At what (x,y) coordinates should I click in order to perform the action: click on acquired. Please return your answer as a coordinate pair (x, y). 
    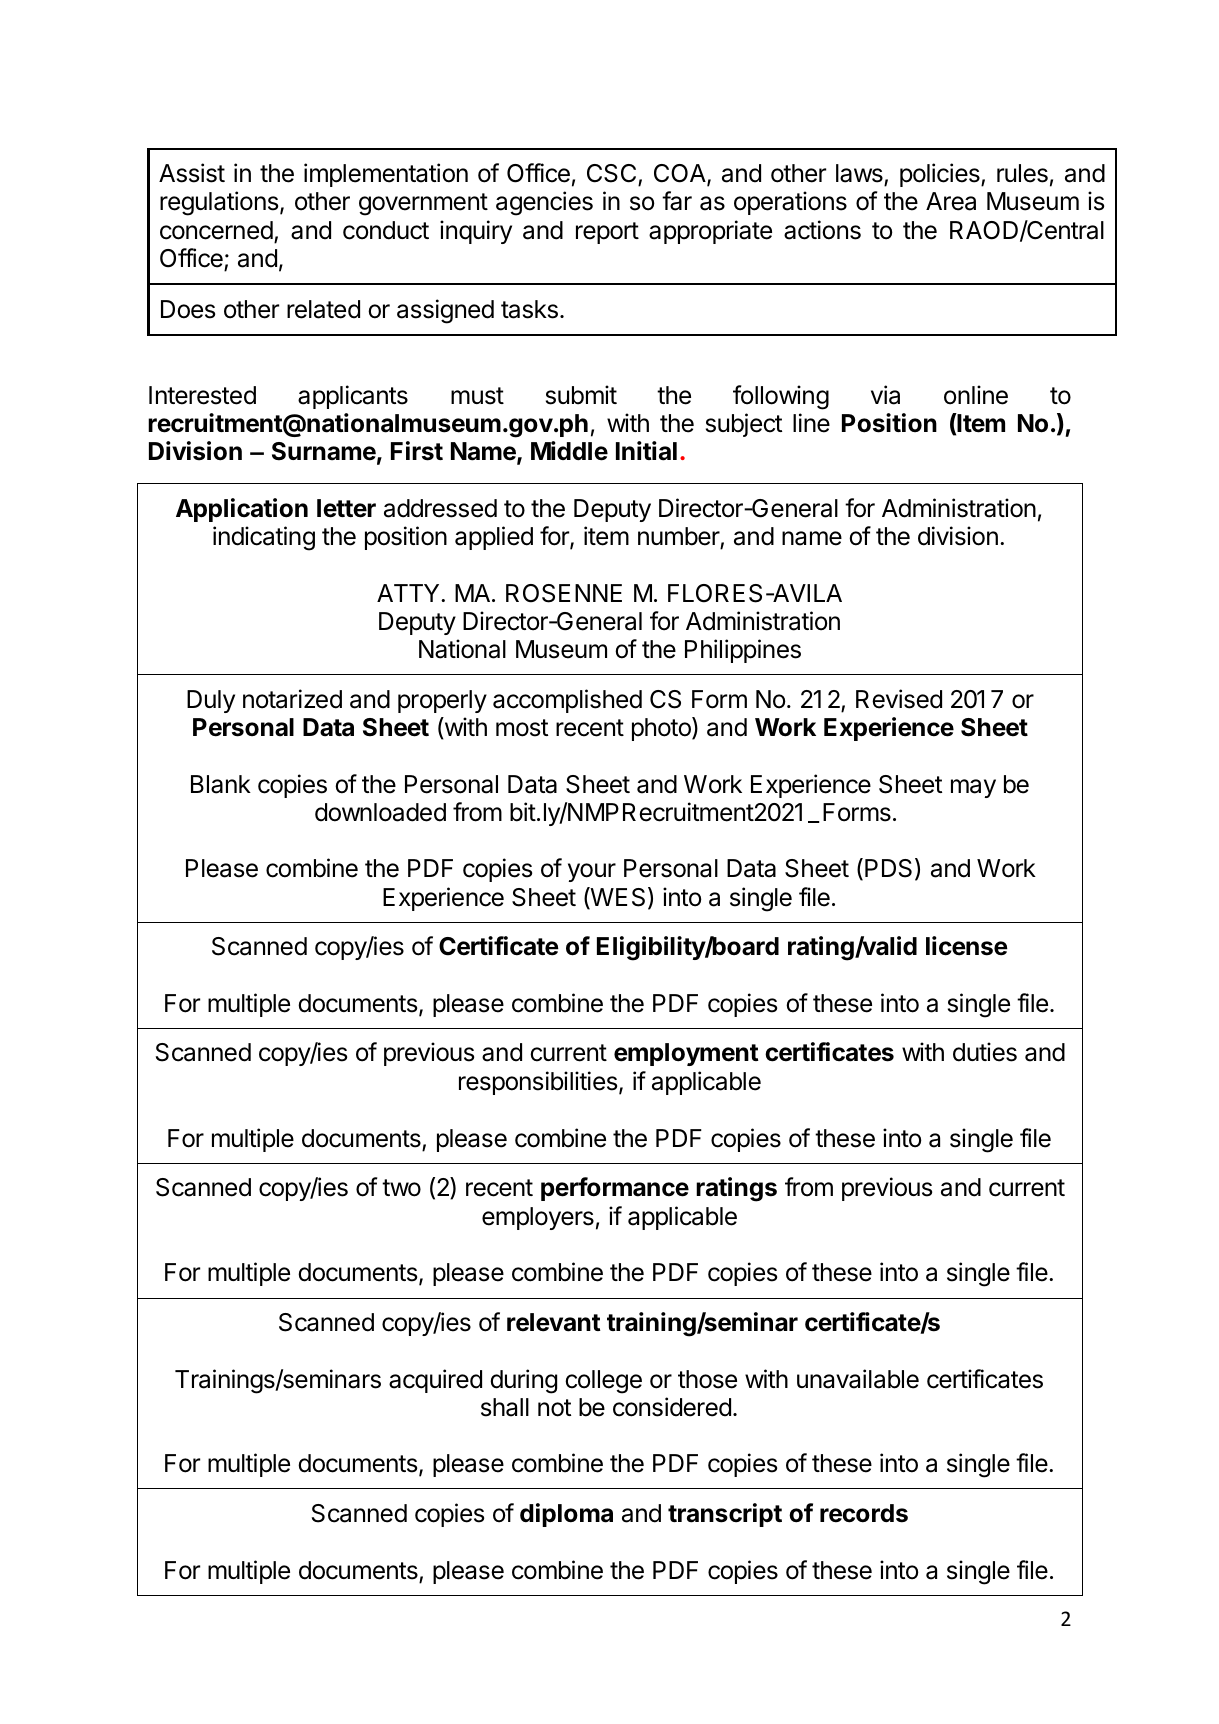
    Looking at the image, I should click on (435, 1381).
